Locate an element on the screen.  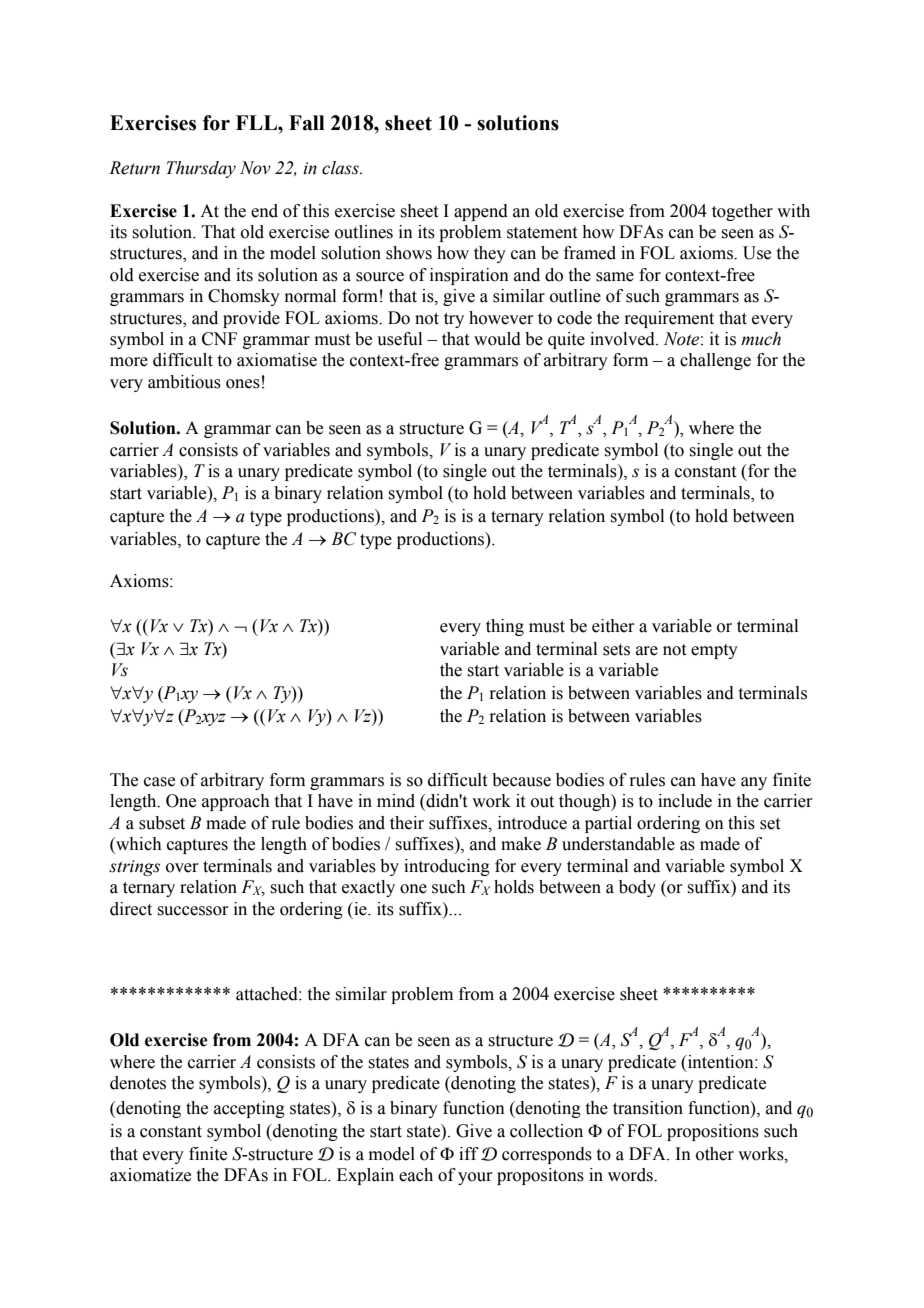
challenge is located at coordinates (715, 361).
